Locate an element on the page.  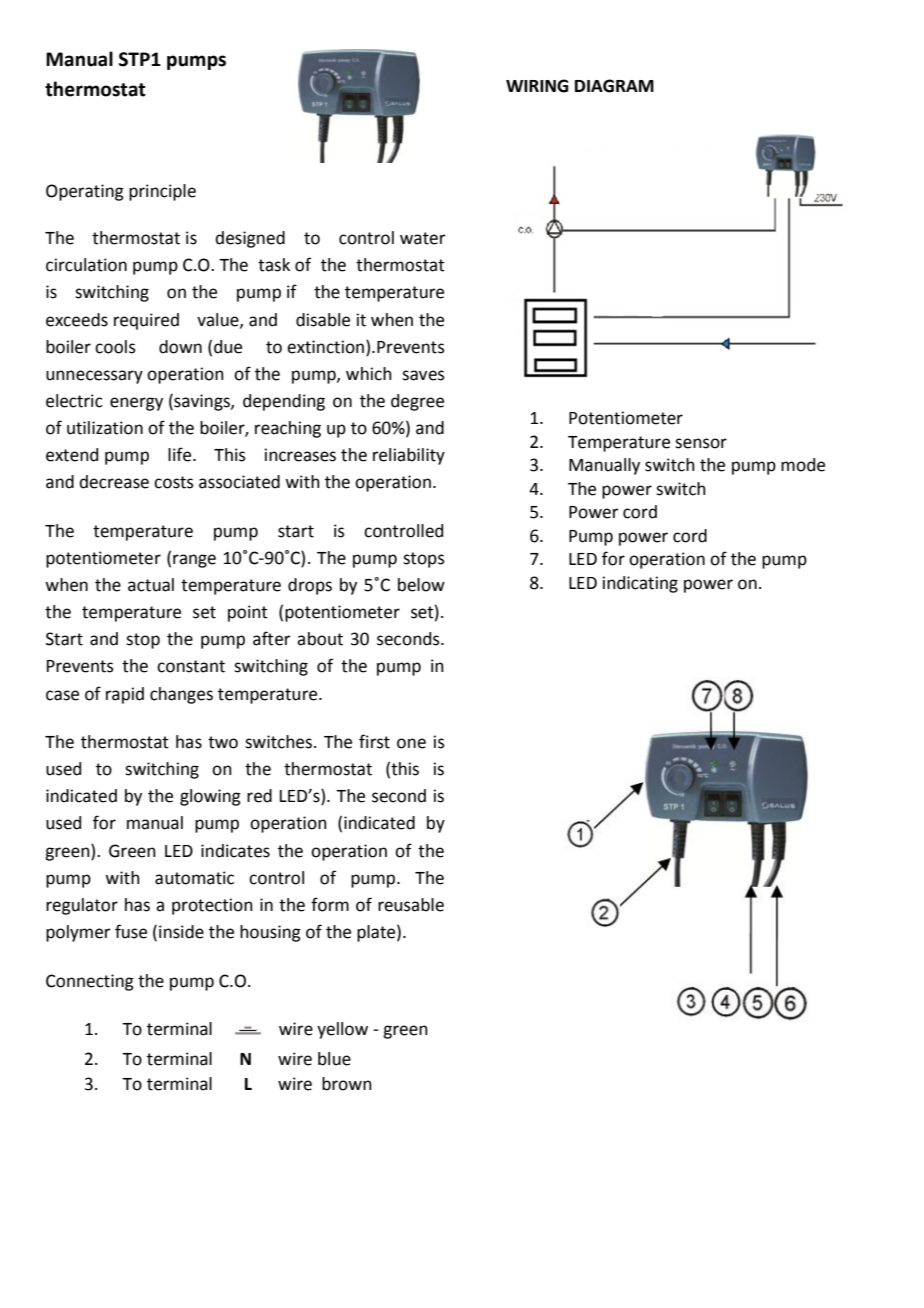
required is located at coordinates (146, 321).
